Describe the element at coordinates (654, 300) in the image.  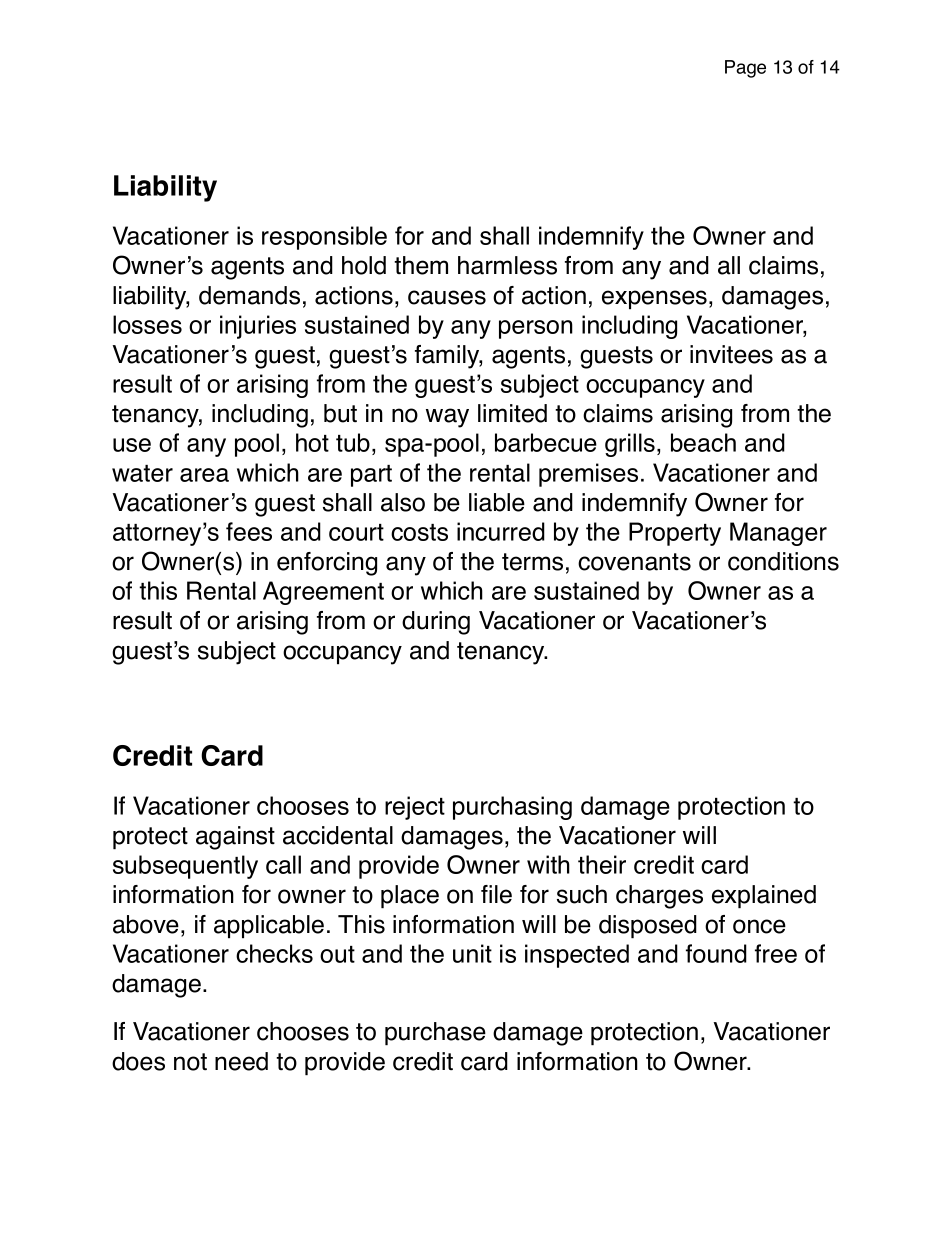
I see `expenses` at that location.
